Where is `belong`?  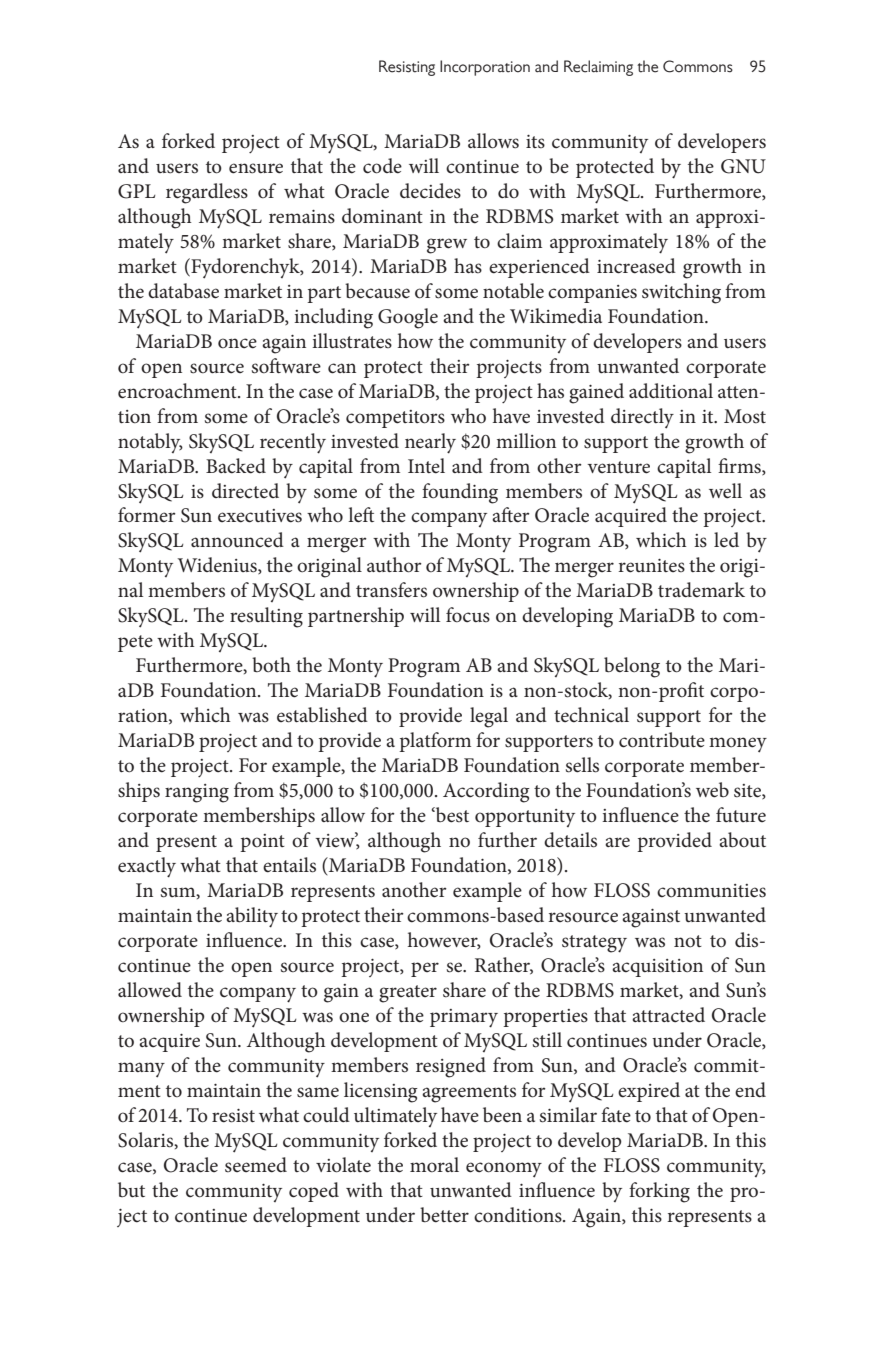
belong is located at coordinates (632, 667).
